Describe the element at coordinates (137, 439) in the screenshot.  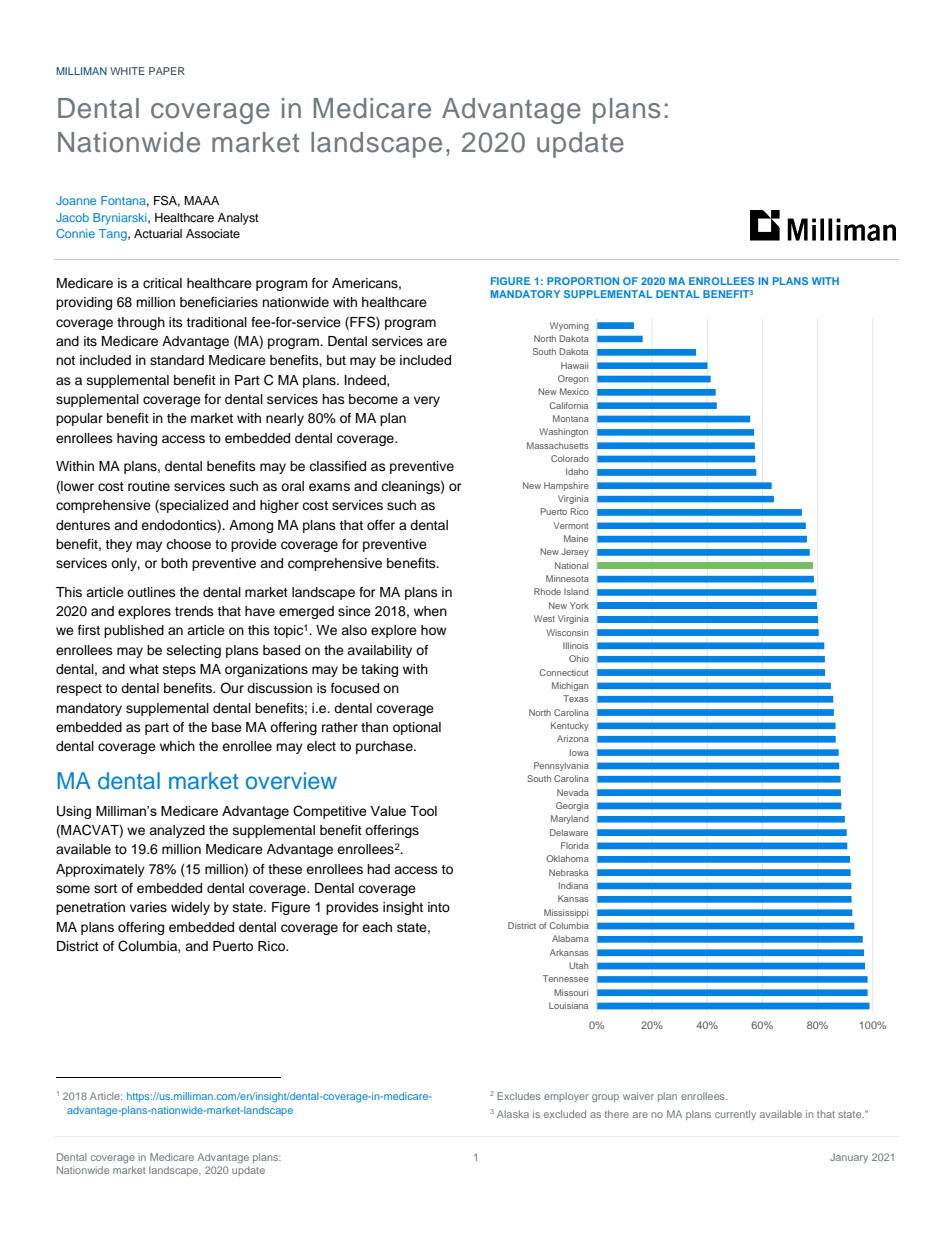
I see `having` at that location.
